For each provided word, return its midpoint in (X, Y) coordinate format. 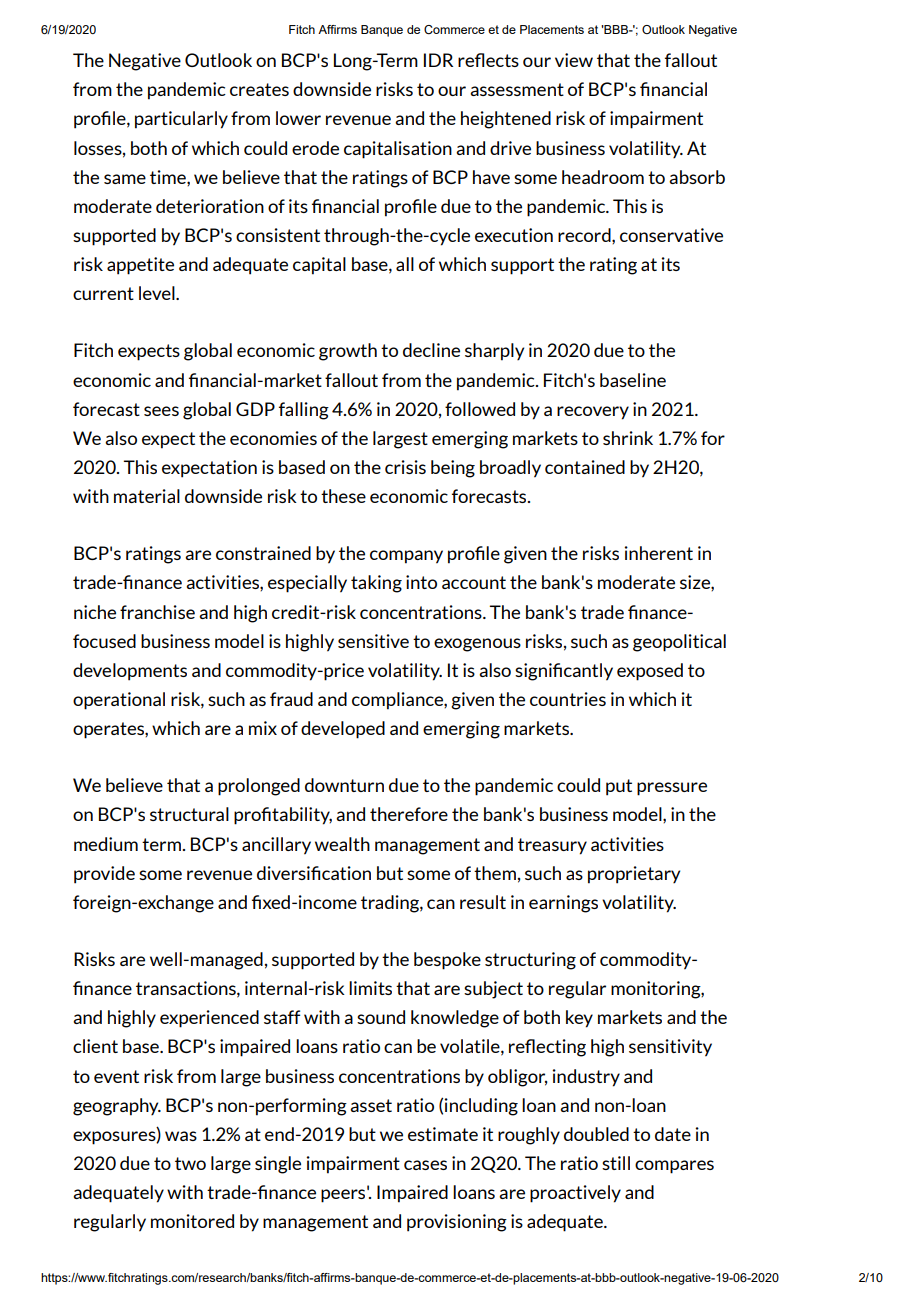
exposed (650, 672)
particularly (181, 120)
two (190, 1163)
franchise (157, 612)
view (574, 60)
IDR (438, 60)
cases (425, 1165)
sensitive (373, 641)
